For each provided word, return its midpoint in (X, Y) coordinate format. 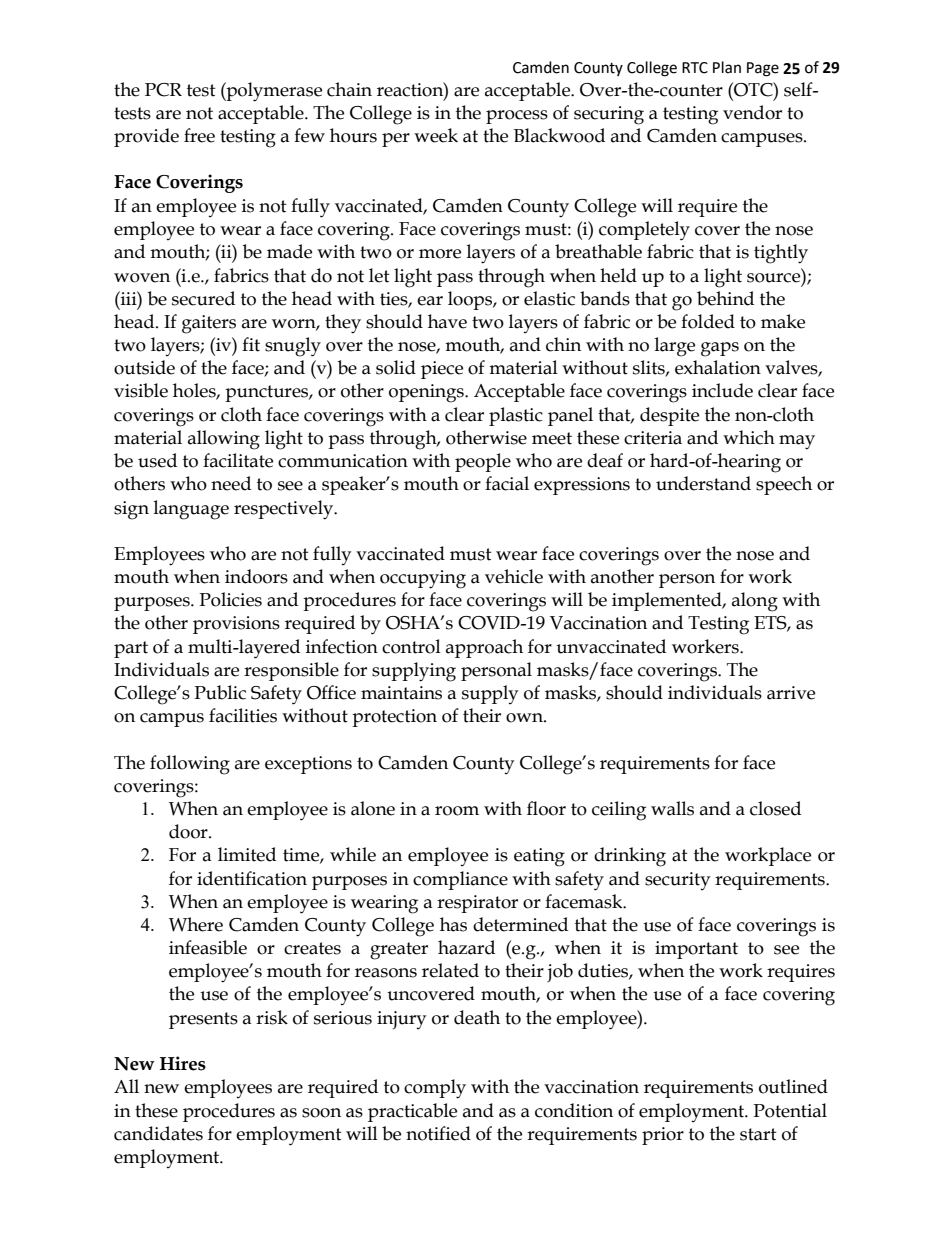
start (758, 1134)
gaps (720, 349)
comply (435, 1089)
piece (442, 370)
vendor (752, 112)
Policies (230, 599)
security (677, 881)
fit (251, 344)
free (199, 135)
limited (247, 854)
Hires (183, 1063)
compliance (460, 880)
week (436, 135)
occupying (423, 579)
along (755, 602)
